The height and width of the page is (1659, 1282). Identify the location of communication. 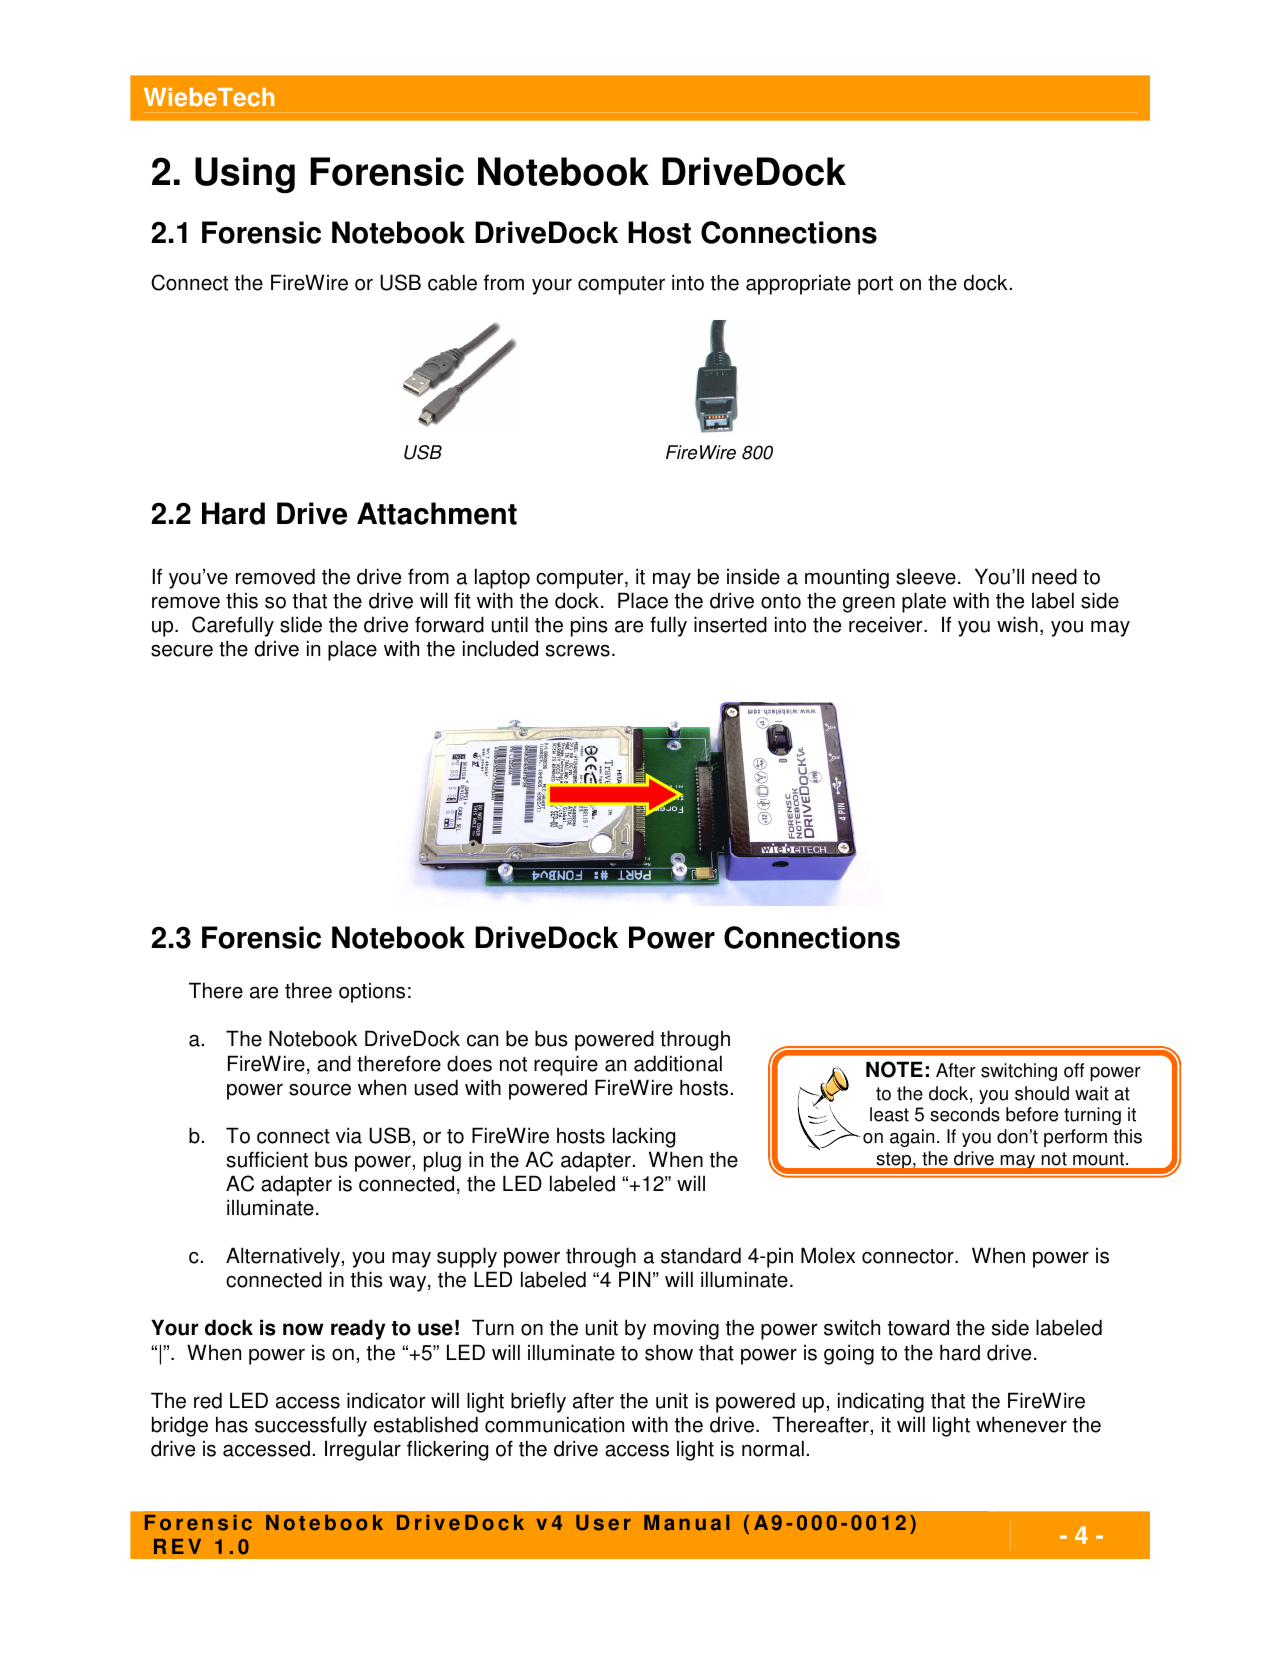
(554, 1424).
